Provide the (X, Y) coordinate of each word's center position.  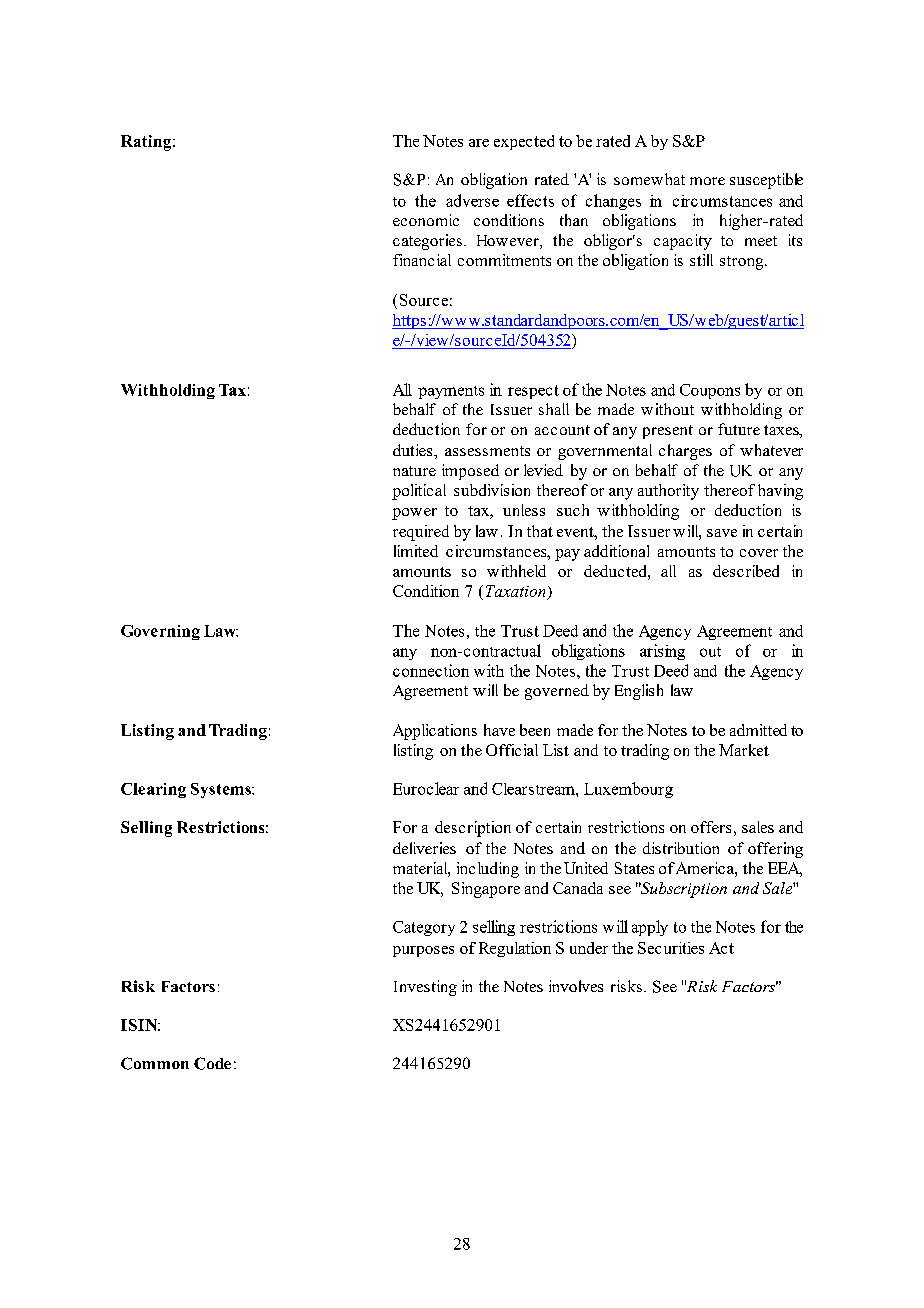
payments (451, 392)
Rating (147, 143)
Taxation (515, 591)
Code (212, 1063)
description (473, 829)
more (707, 181)
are (479, 143)
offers (711, 827)
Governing (160, 632)
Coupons (710, 391)
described (746, 571)
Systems (222, 790)
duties (414, 450)
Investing (425, 988)
